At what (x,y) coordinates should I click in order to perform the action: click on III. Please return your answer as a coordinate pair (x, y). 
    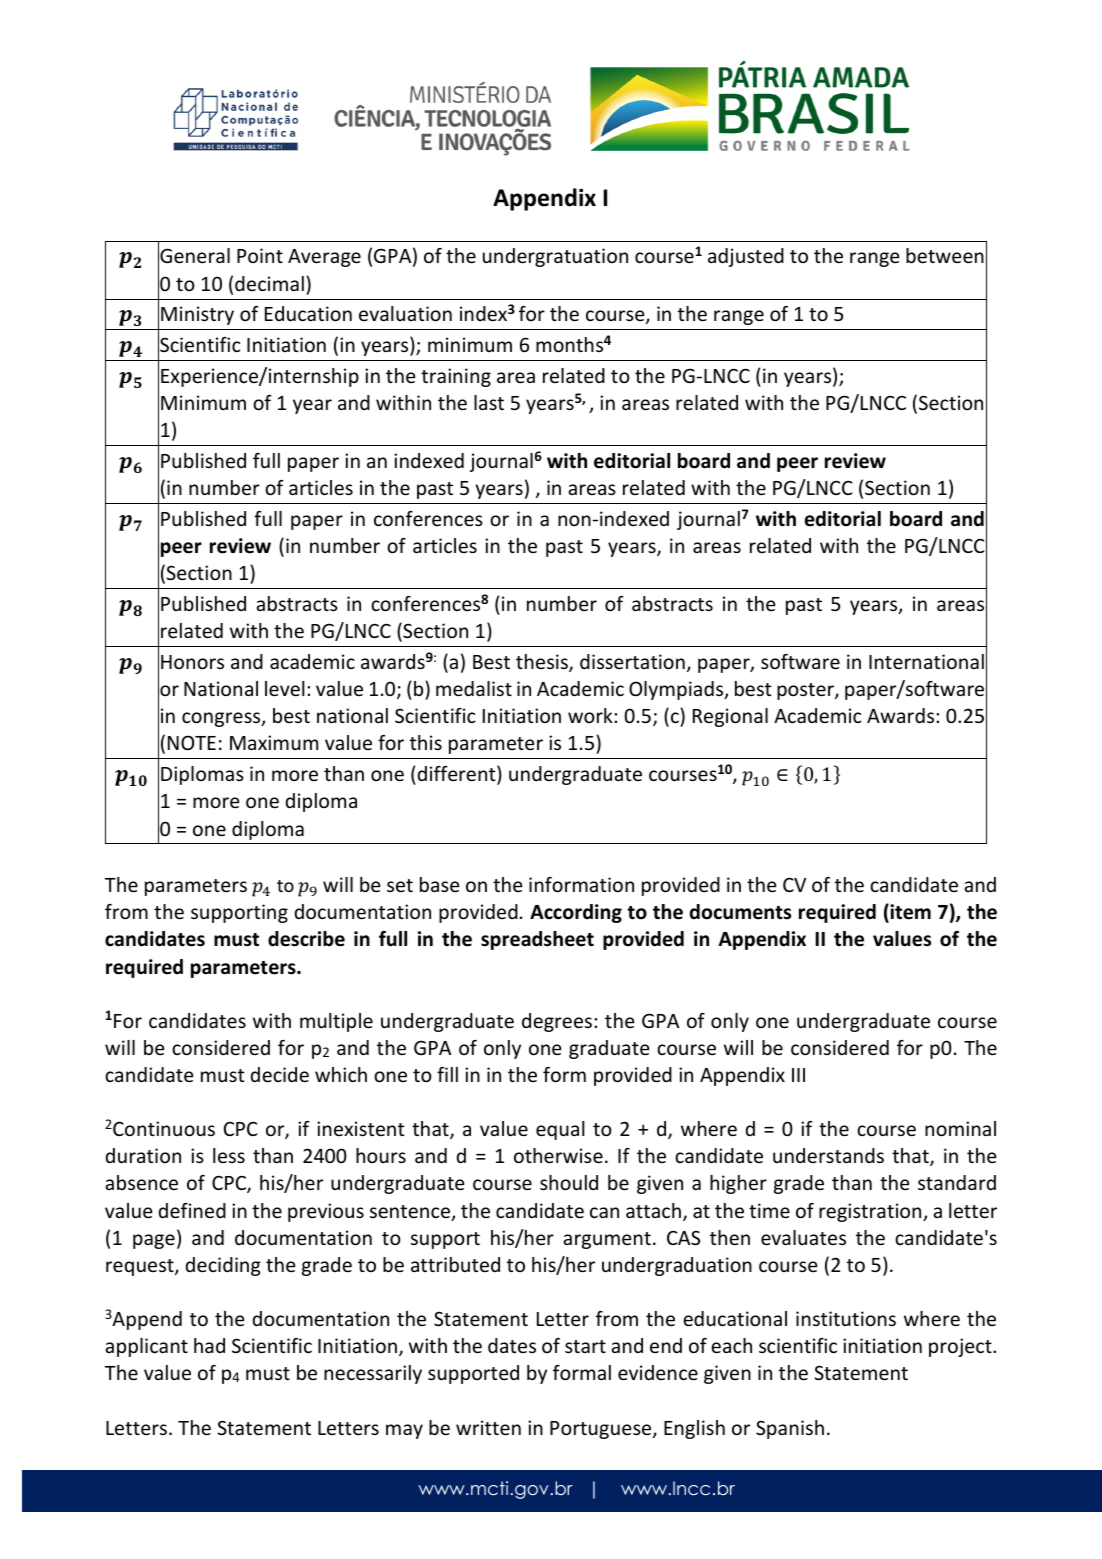
    Looking at the image, I should click on (798, 1075).
